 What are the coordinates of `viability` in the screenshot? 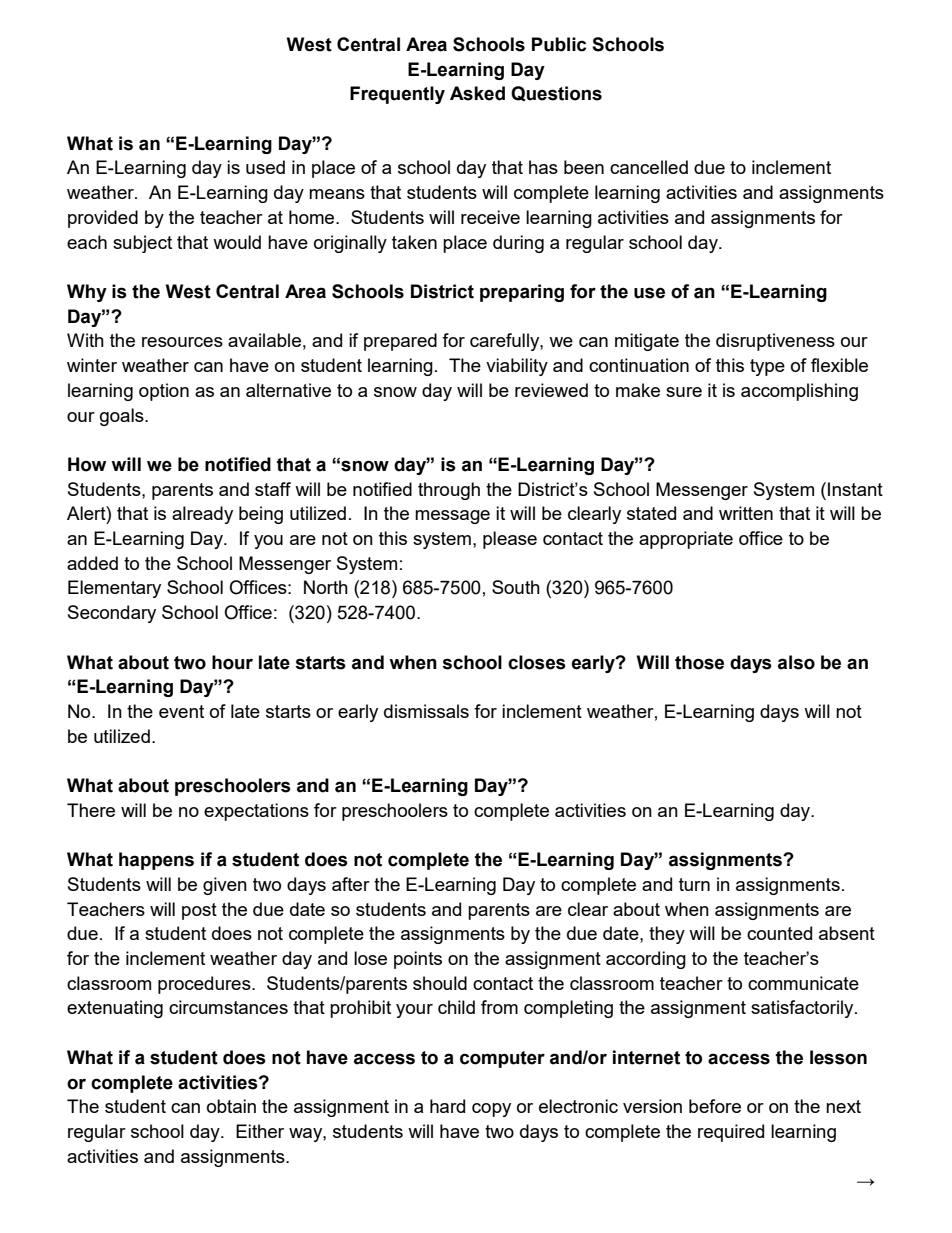 It's located at (517, 367).
